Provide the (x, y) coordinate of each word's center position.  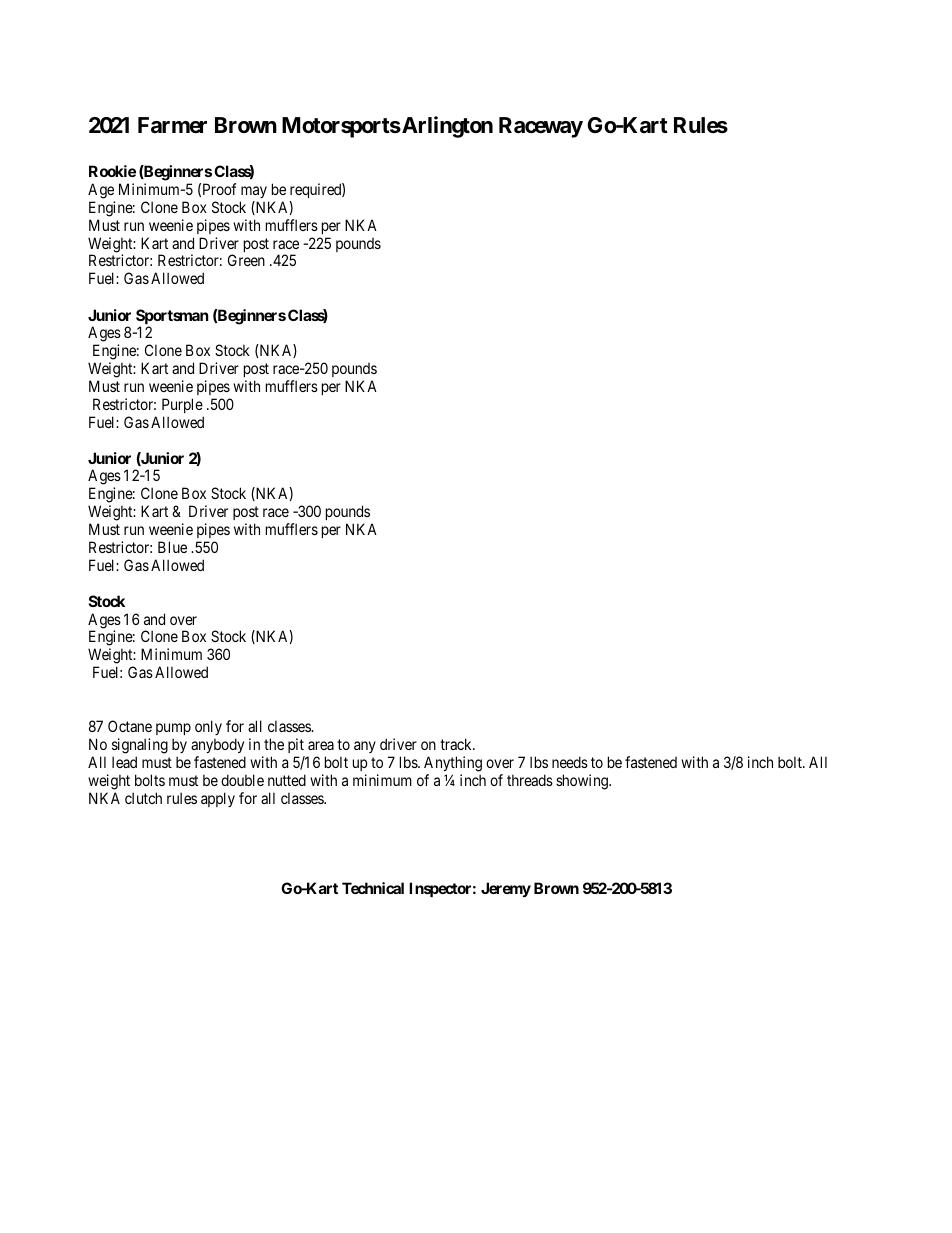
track (457, 744)
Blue (172, 547)
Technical (373, 888)
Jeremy (506, 889)
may (254, 192)
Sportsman (172, 318)
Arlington (446, 127)
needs (570, 762)
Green (246, 260)
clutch (143, 798)
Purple (182, 405)
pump (173, 729)
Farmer (172, 125)
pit (296, 745)
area (321, 745)
